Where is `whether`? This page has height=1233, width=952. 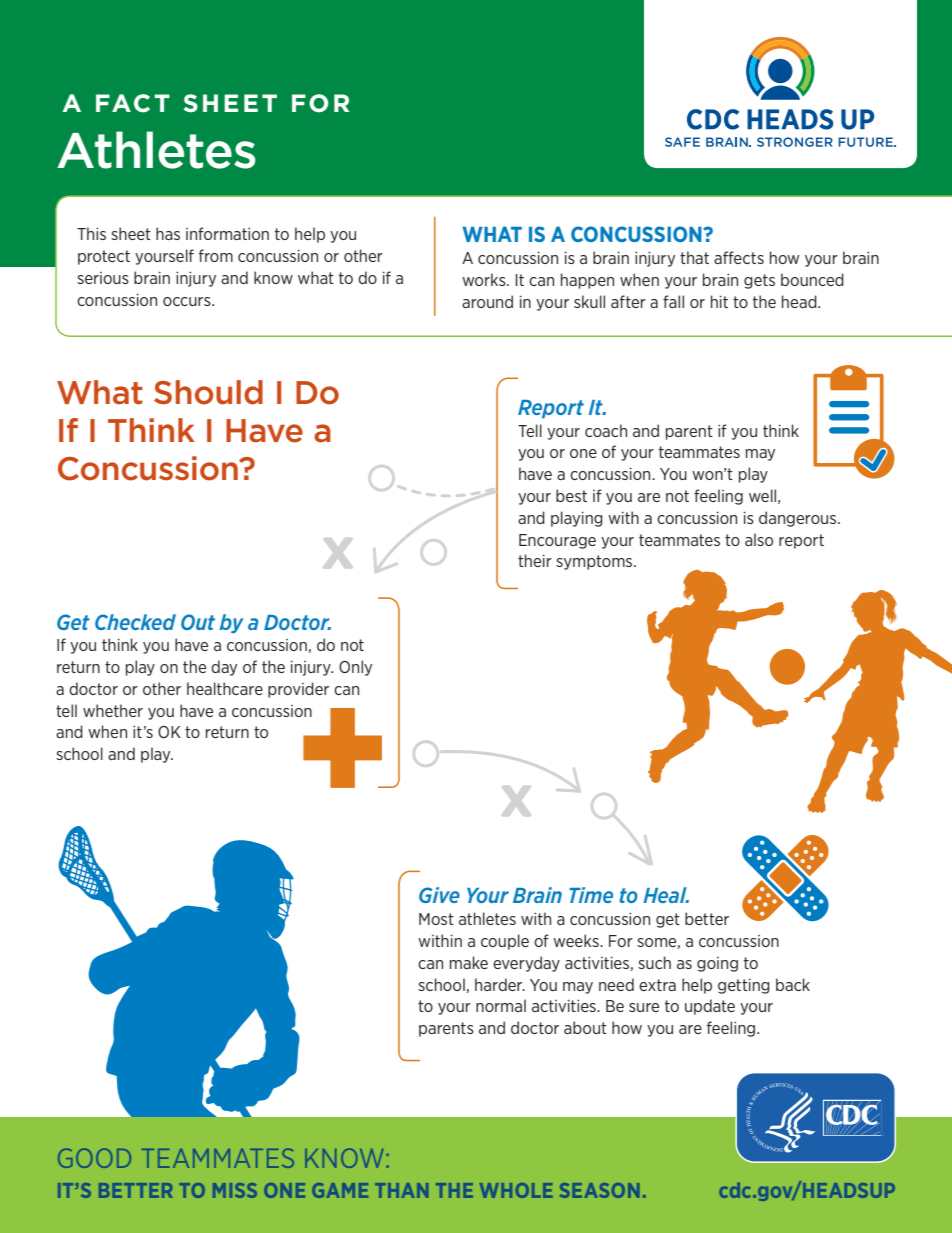
whether is located at coordinates (113, 710).
